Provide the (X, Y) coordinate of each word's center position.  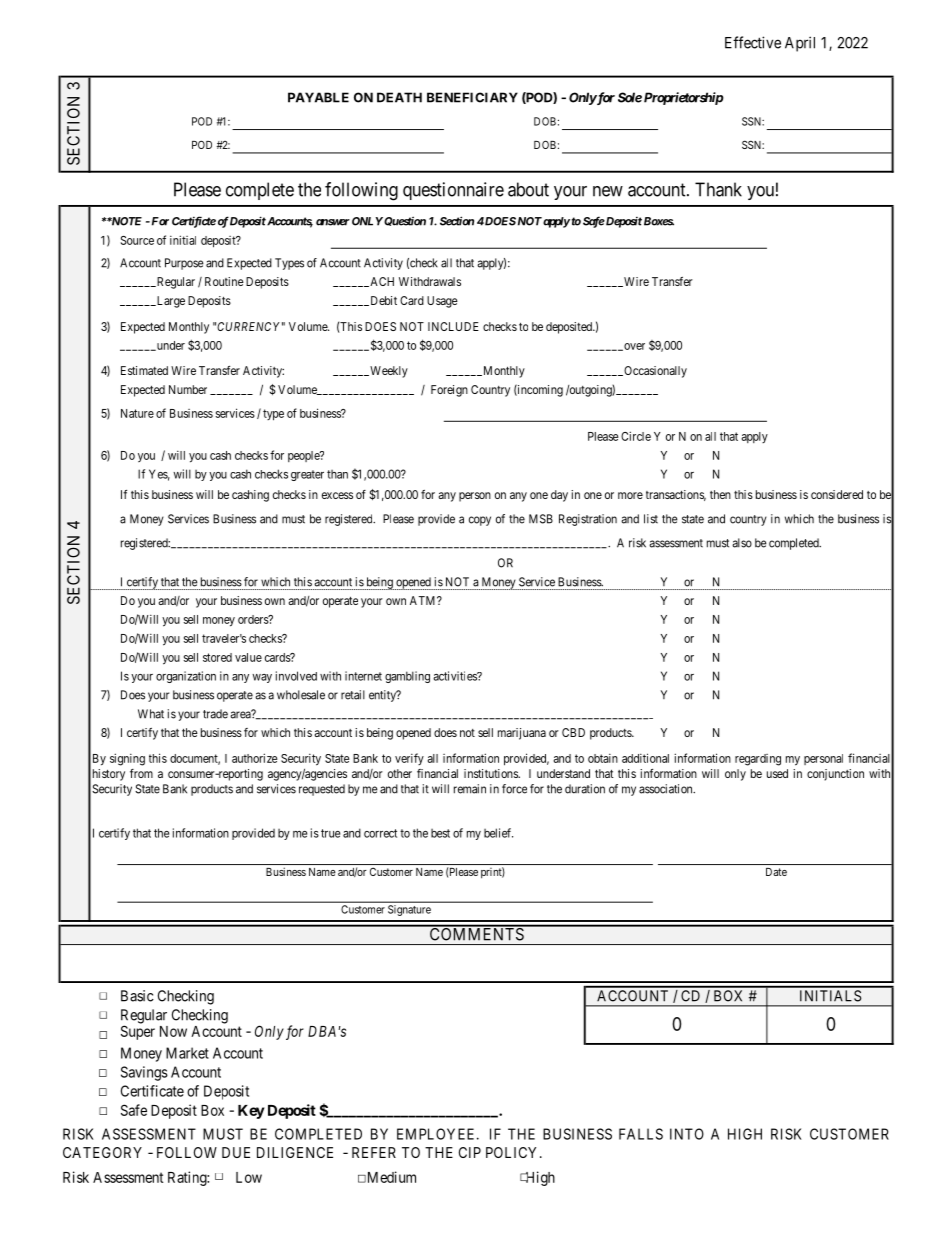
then (720, 494)
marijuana (522, 734)
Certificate (152, 1091)
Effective (753, 42)
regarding (758, 760)
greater (307, 475)
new (608, 191)
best (440, 833)
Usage (442, 302)
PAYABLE (318, 97)
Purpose (184, 264)
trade (215, 714)
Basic (137, 996)
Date (776, 872)
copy (480, 521)
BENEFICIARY (472, 97)
